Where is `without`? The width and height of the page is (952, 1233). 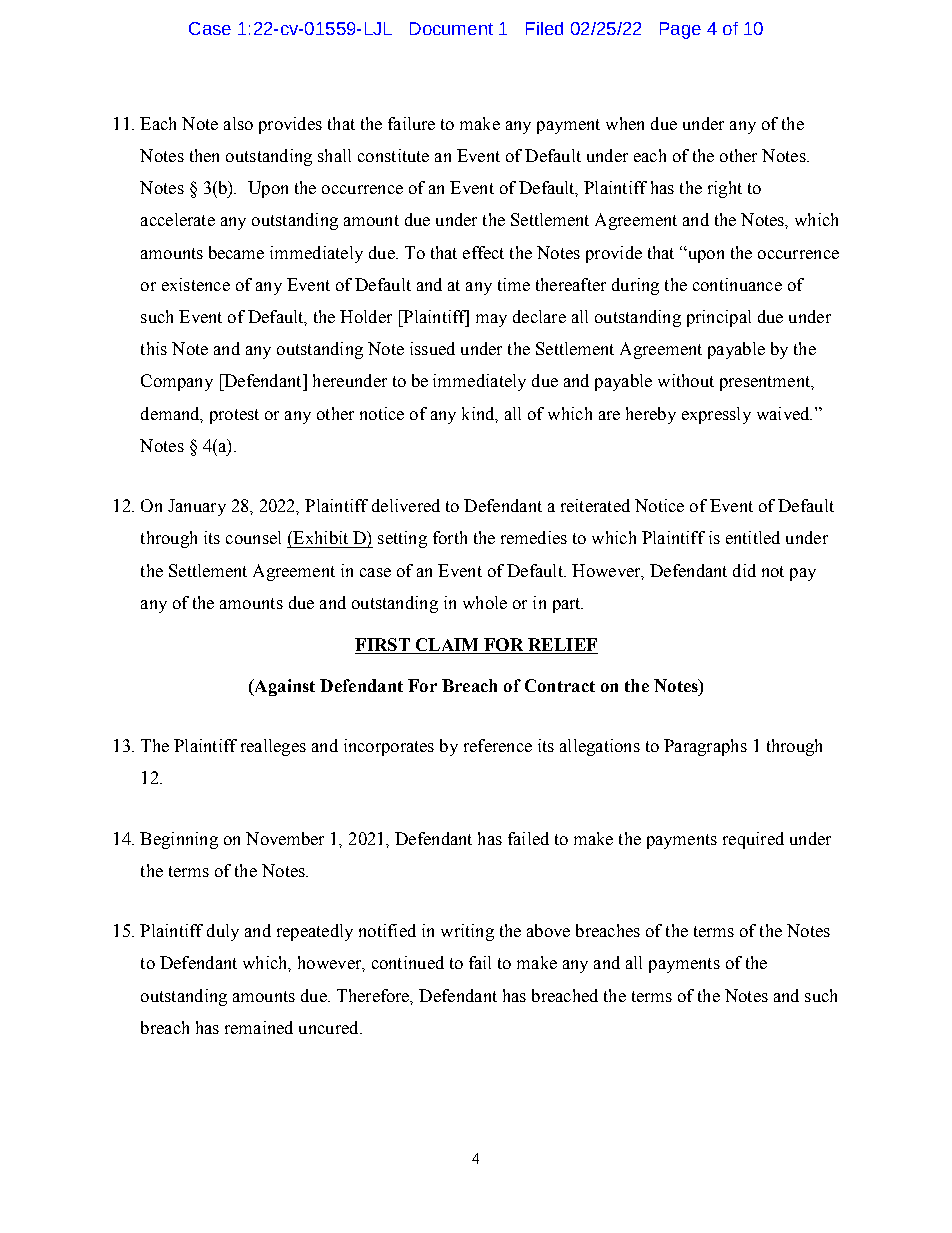 without is located at coordinates (686, 380).
